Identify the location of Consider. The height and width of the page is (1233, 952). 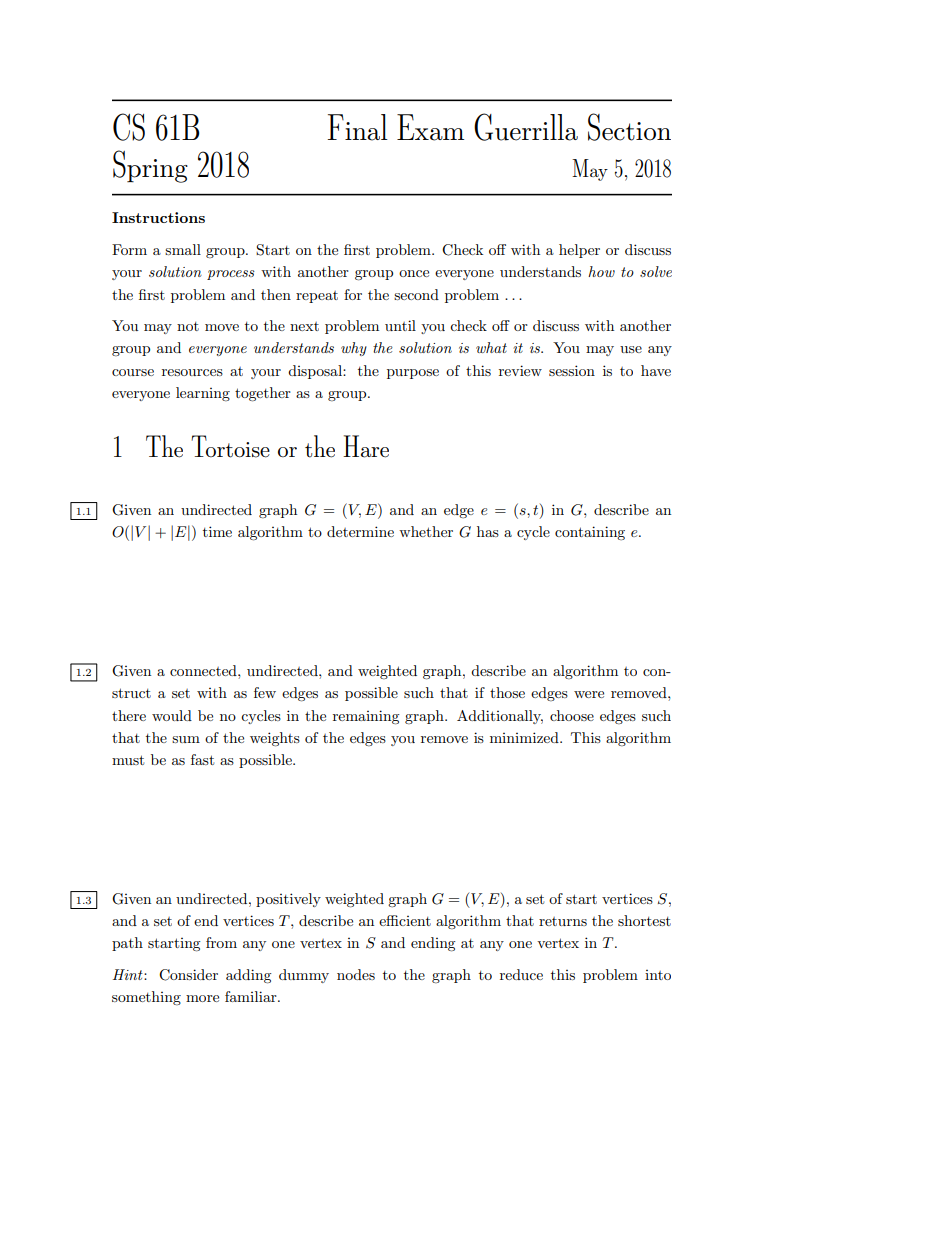
(188, 975).
